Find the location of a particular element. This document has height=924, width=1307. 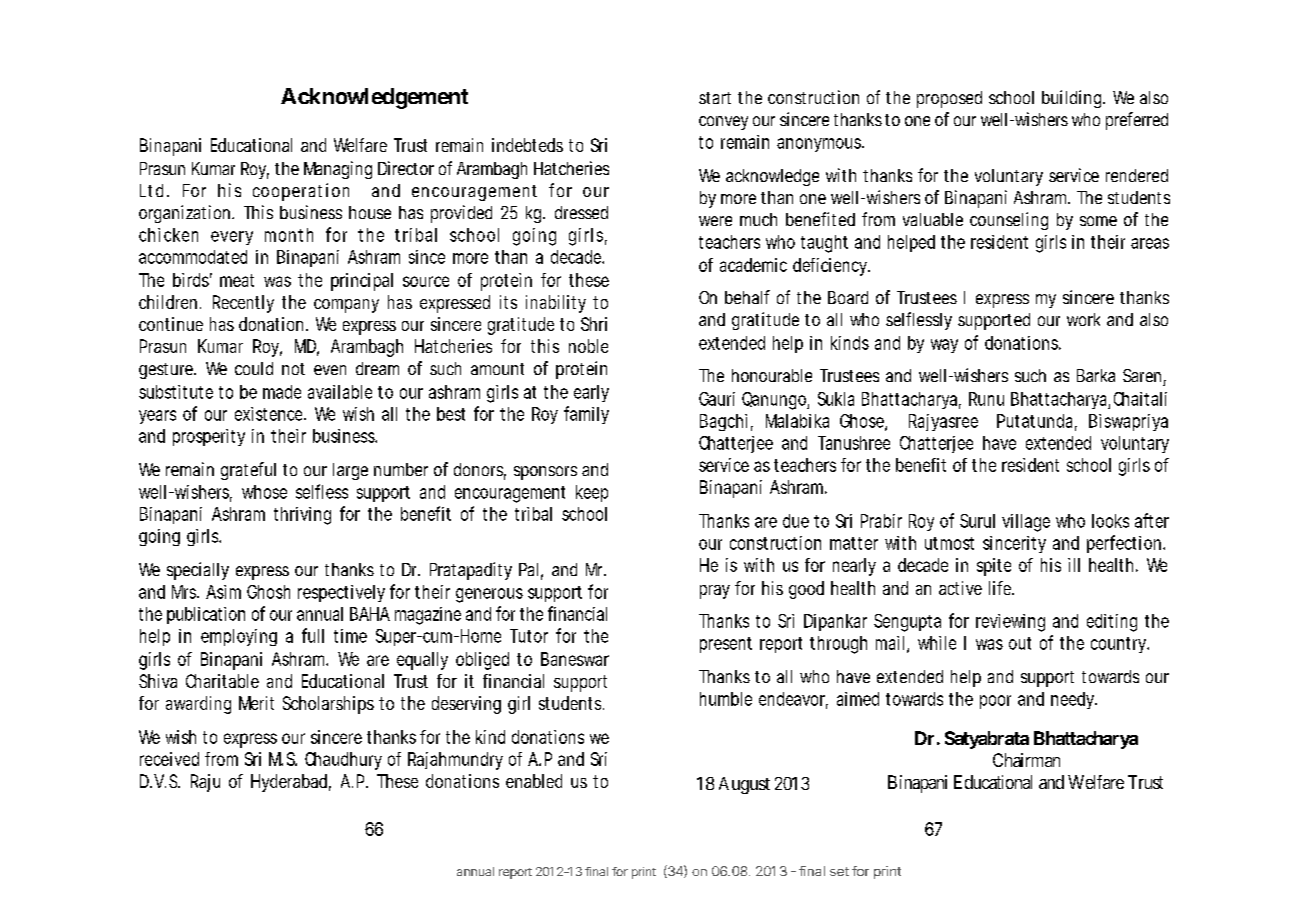

present is located at coordinates (726, 645).
